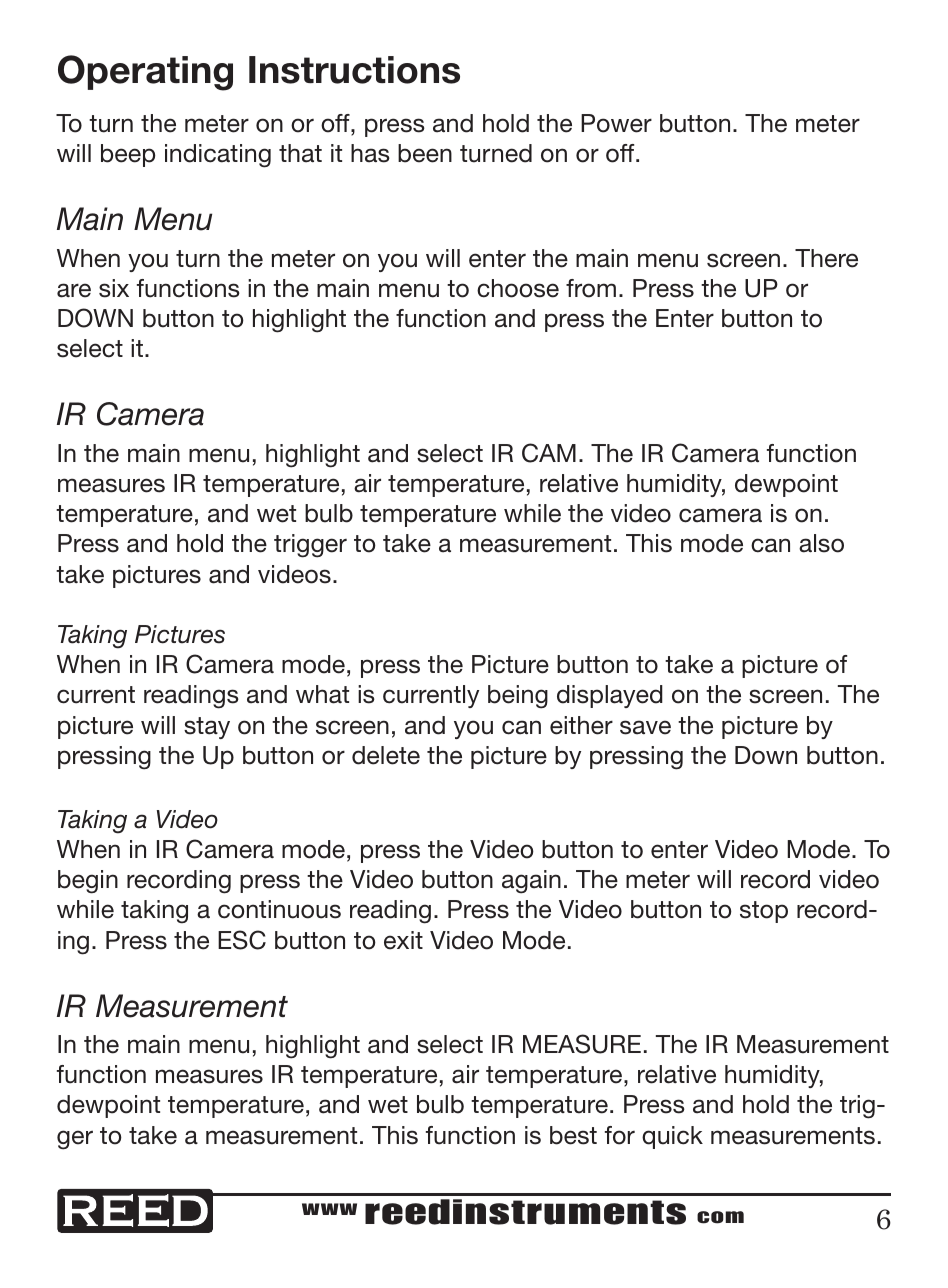 This page has width=948, height=1288. What do you see at coordinates (329, 1209) in the page?
I see `www` at bounding box center [329, 1209].
